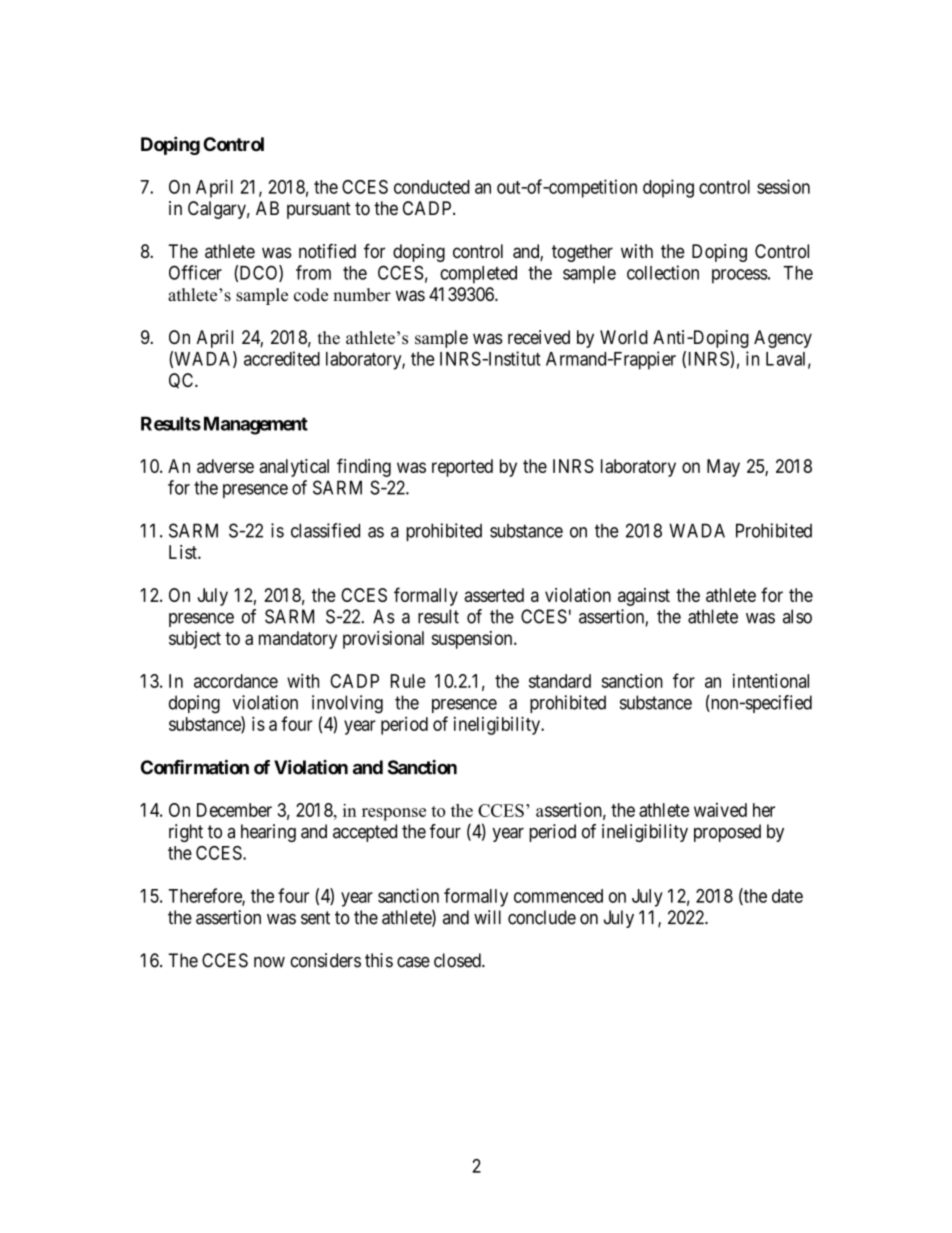 The width and height of the image is (952, 1233). Describe the element at coordinates (256, 425) in the image. I see `Management` at that location.
